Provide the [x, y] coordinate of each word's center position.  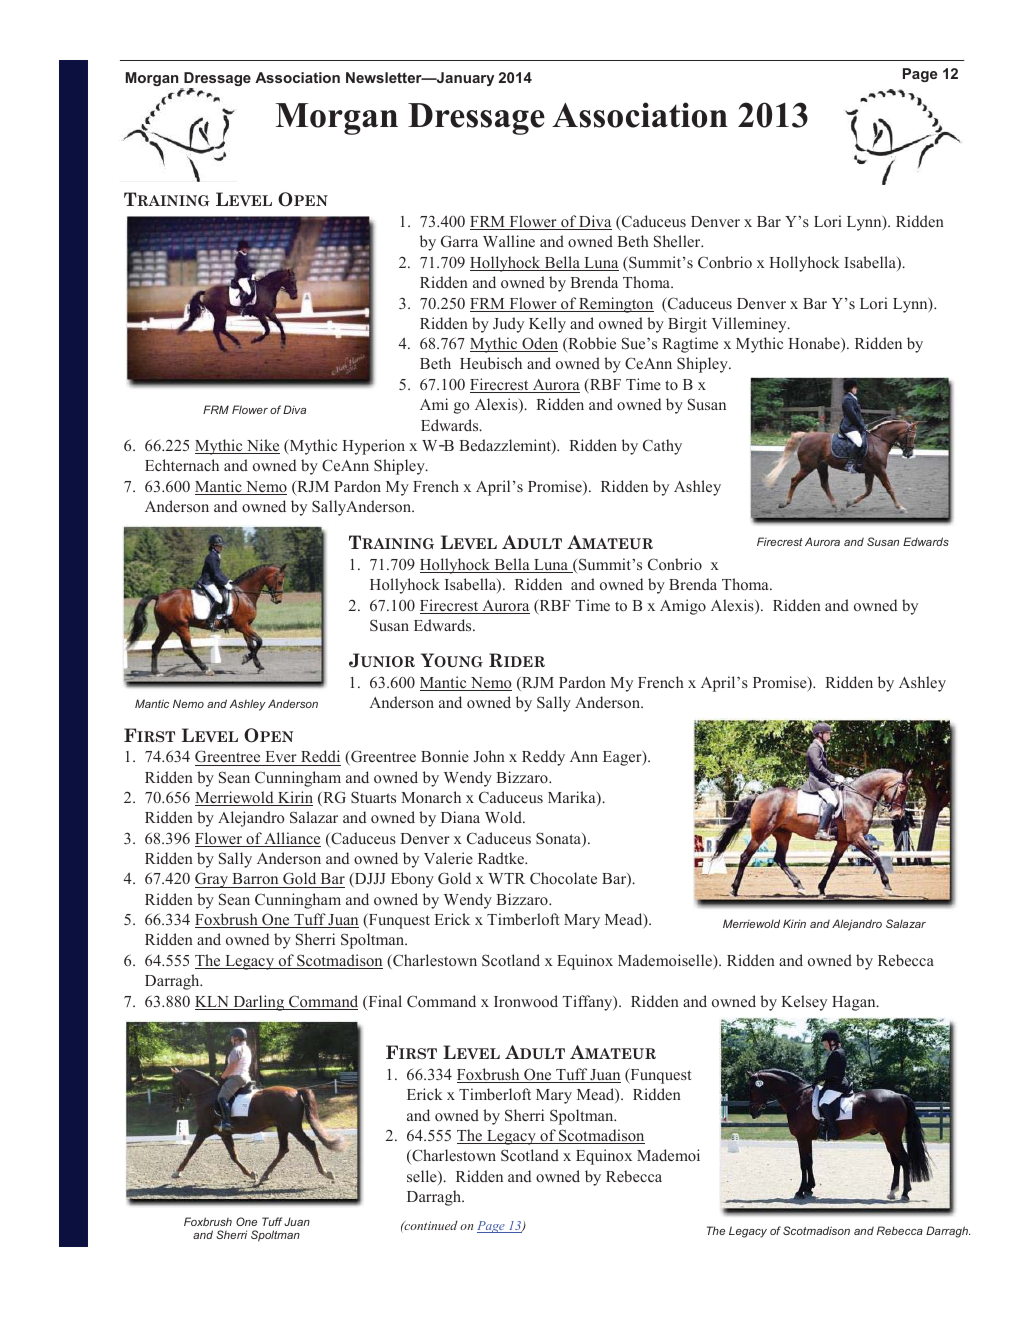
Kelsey [804, 1003]
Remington [615, 305]
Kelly [547, 325]
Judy [508, 325]
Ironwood [526, 1001]
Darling [259, 1003]
